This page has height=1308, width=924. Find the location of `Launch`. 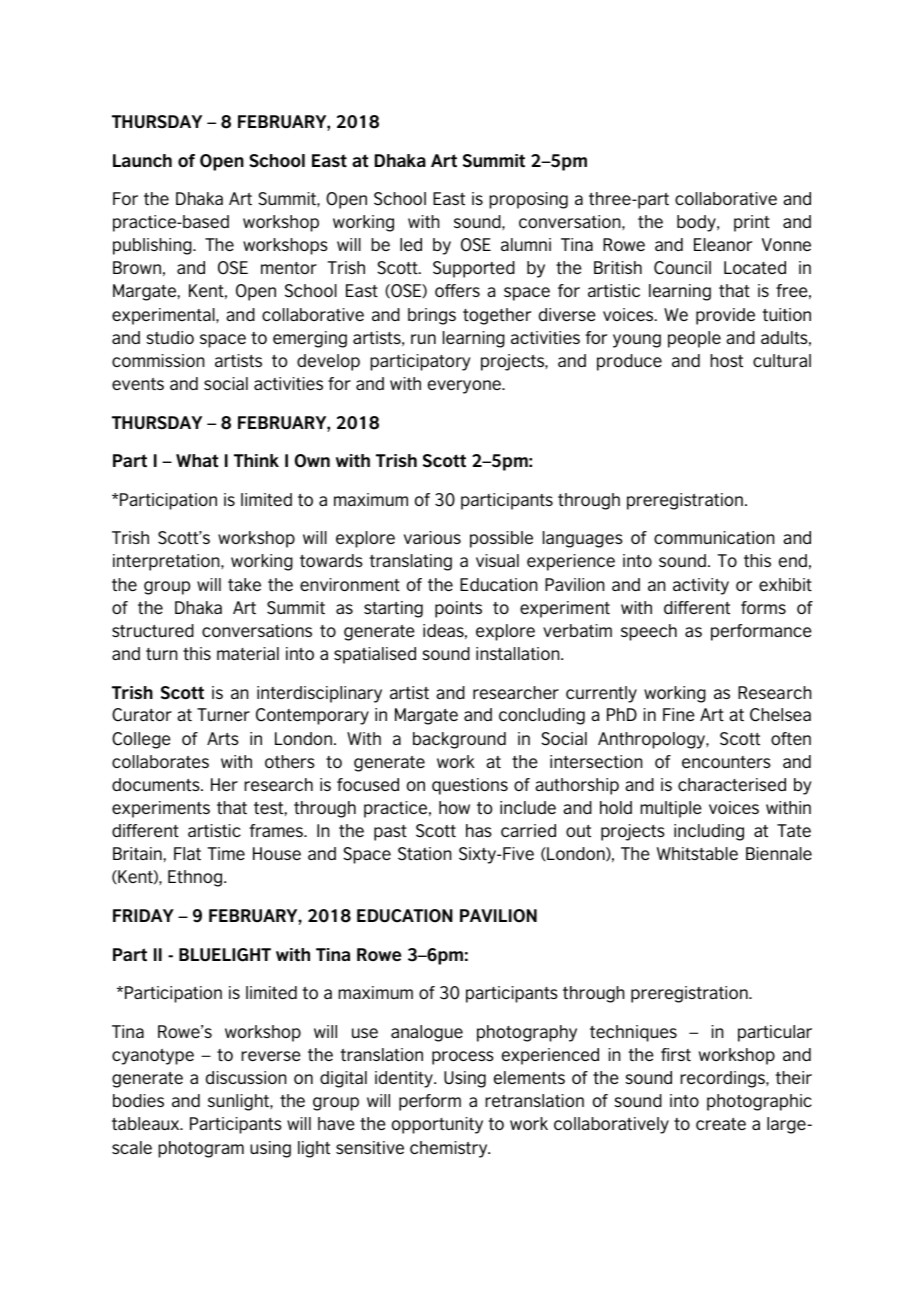

Launch is located at coordinates (142, 160).
